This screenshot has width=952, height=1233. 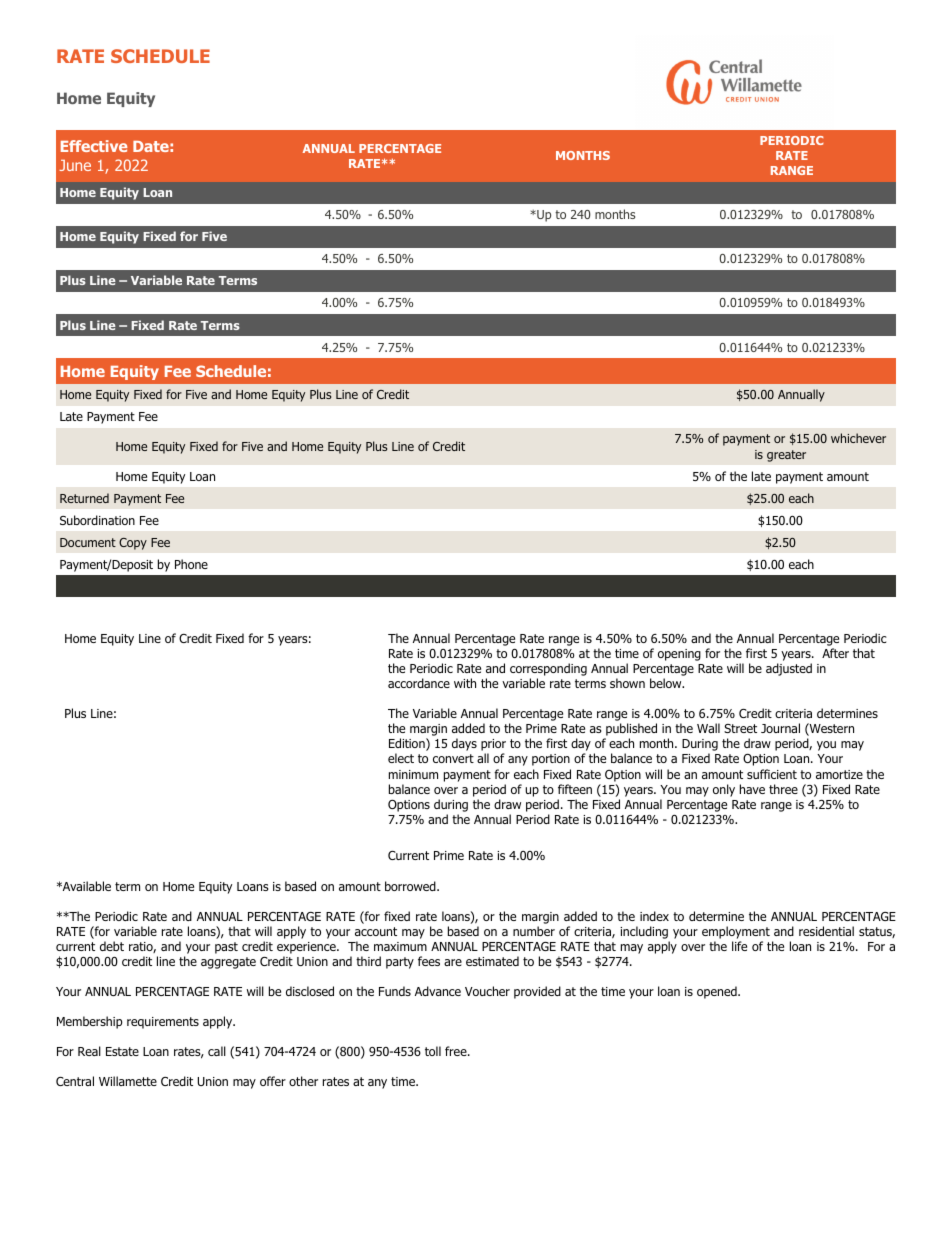 I want to click on Estate, so click(x=122, y=1051).
